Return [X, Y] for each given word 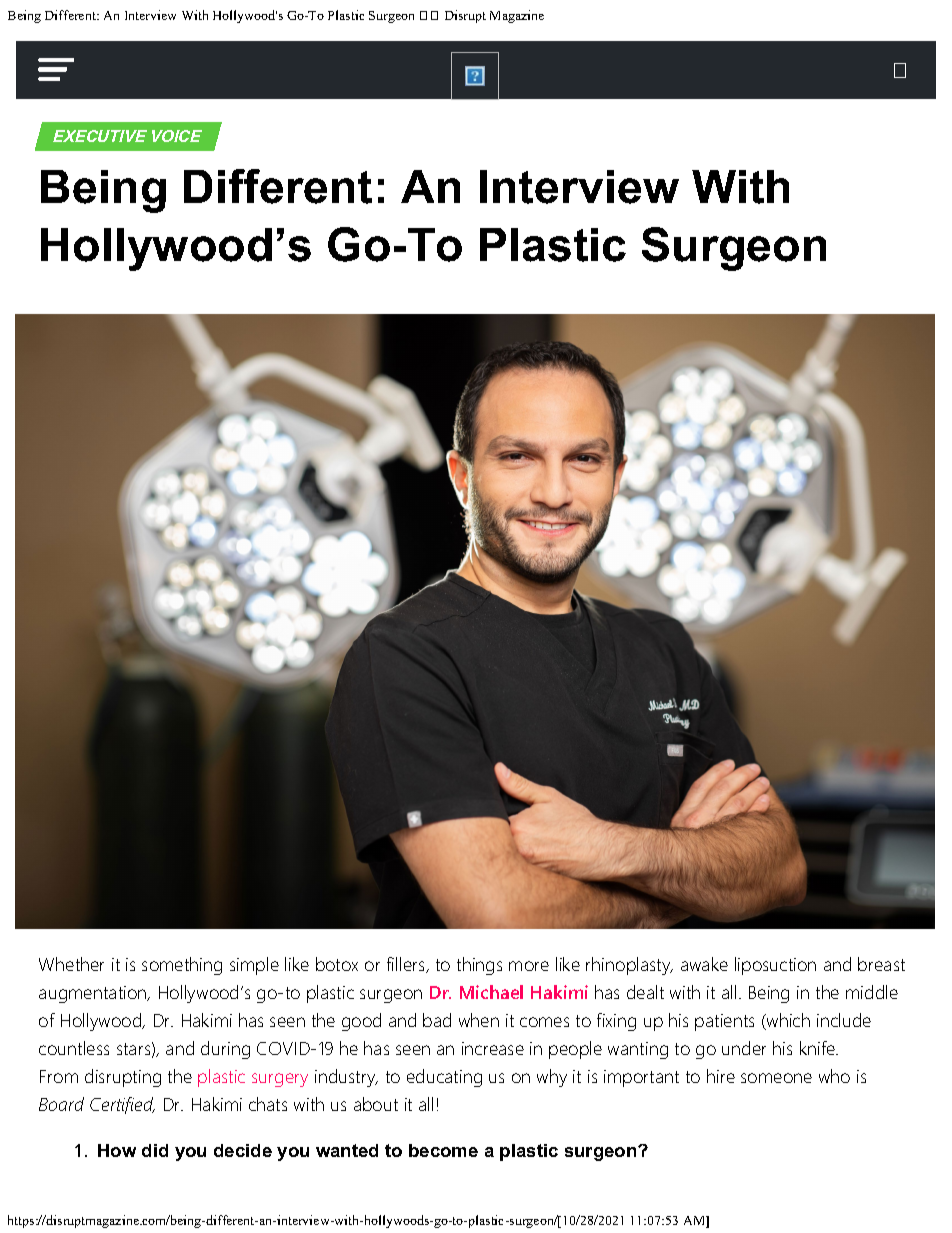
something [182, 966]
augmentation [94, 994]
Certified [122, 1105]
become [443, 1150]
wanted [347, 1150]
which [787, 1021]
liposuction [775, 966]
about [376, 1104]
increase [493, 1048]
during [225, 1050]
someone [776, 1078]
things [479, 966]
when [479, 1020]
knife [818, 1048]
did [155, 1150]
